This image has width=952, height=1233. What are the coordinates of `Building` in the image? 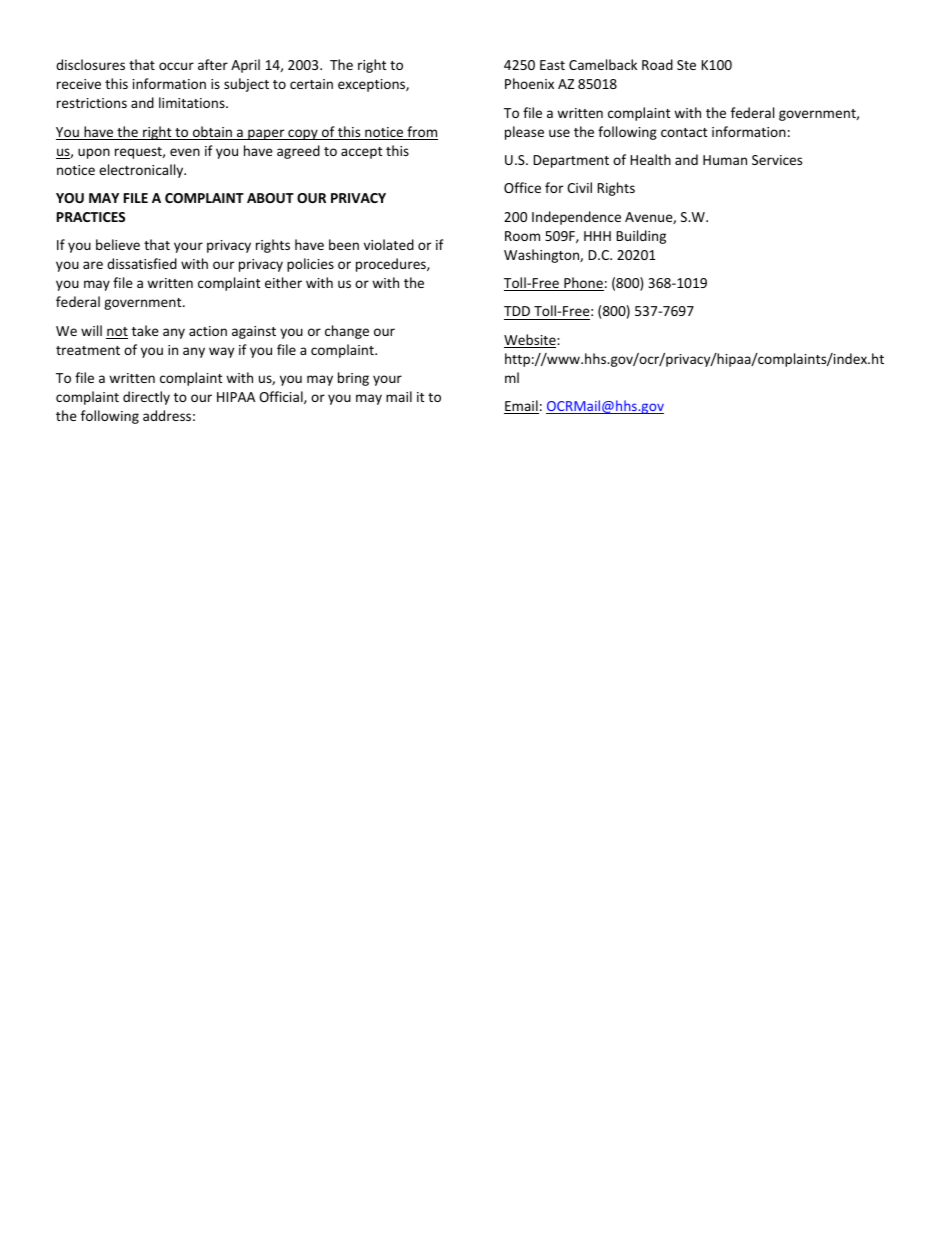 It's located at (641, 237).
